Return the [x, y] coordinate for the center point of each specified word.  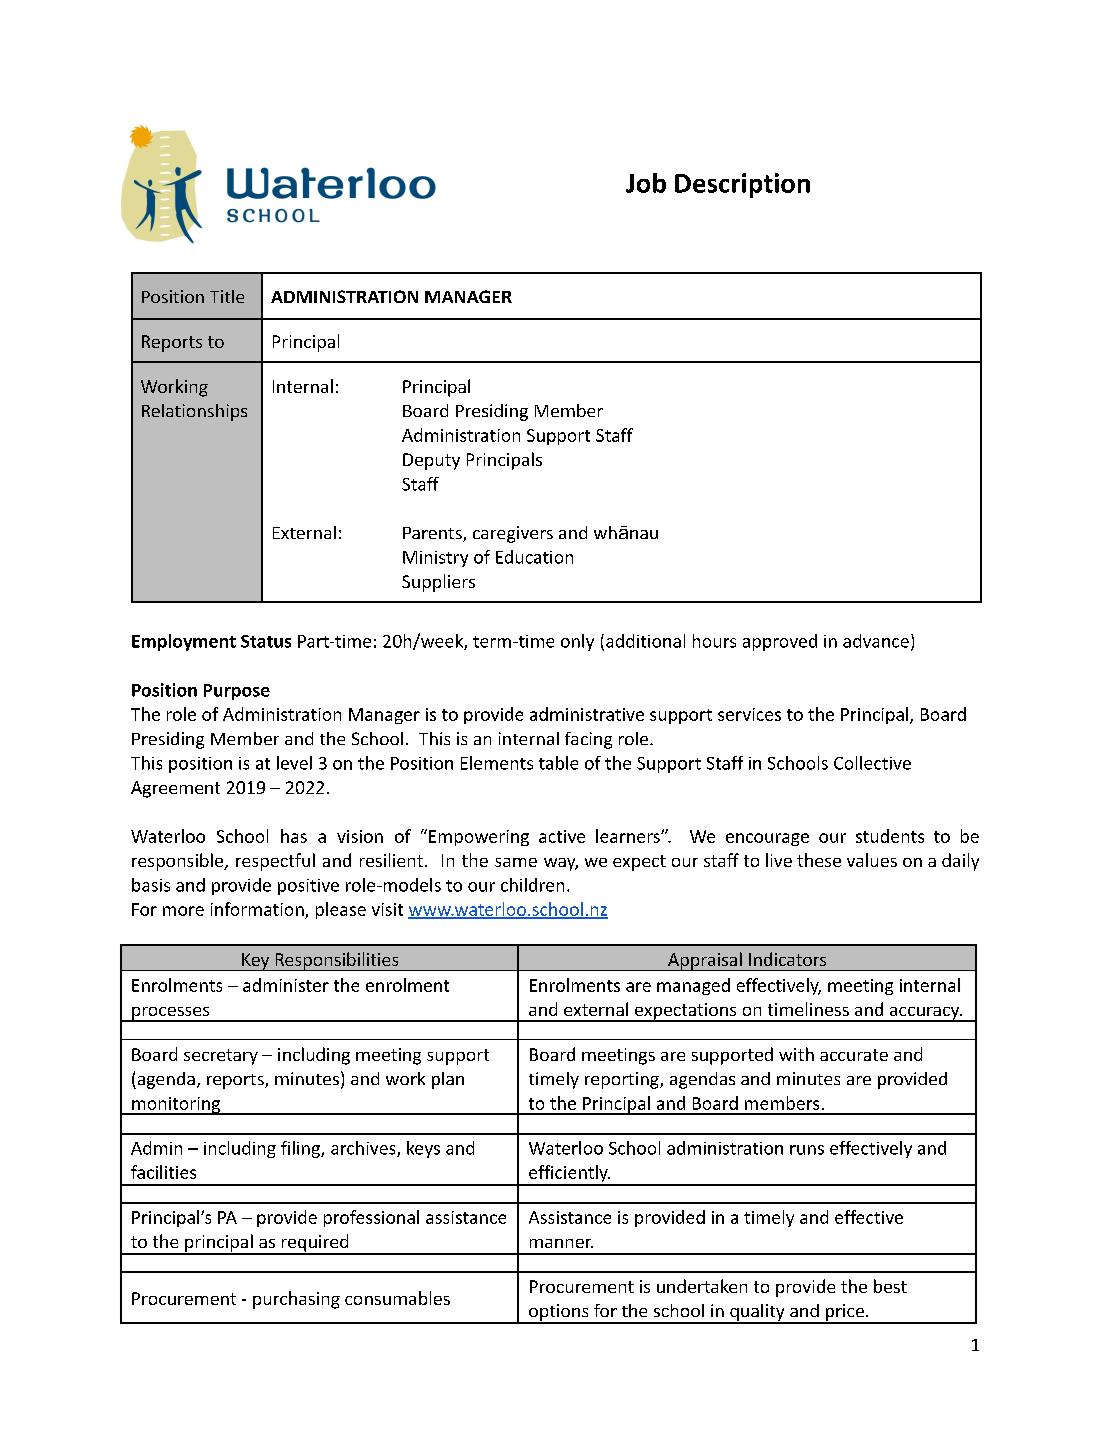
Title [227, 296]
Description [742, 185]
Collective [872, 763]
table [558, 763]
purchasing [296, 1300]
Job [646, 183]
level [294, 763]
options [559, 1313]
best [890, 1286]
